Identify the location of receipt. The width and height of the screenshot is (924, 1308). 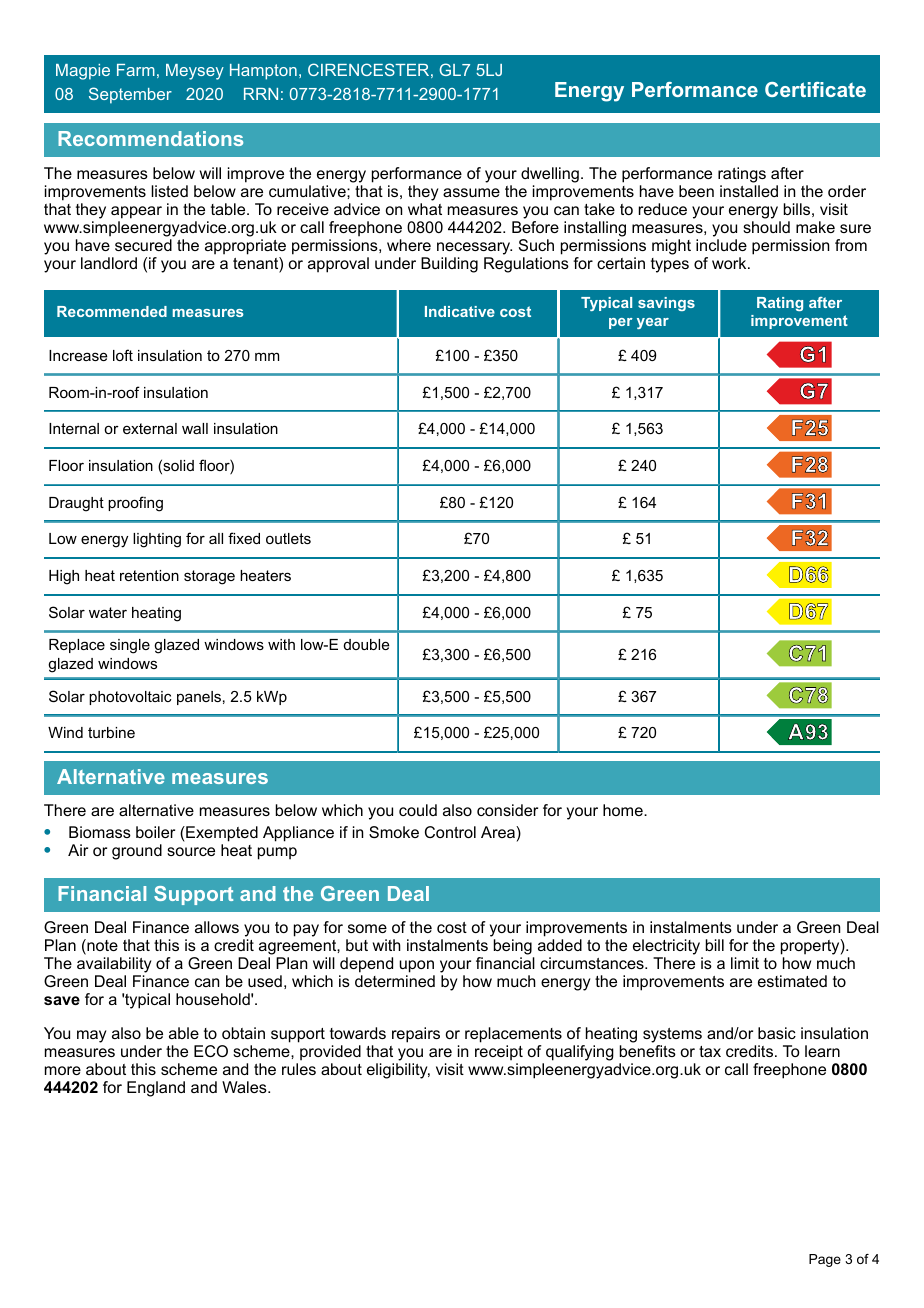
(499, 1054).
